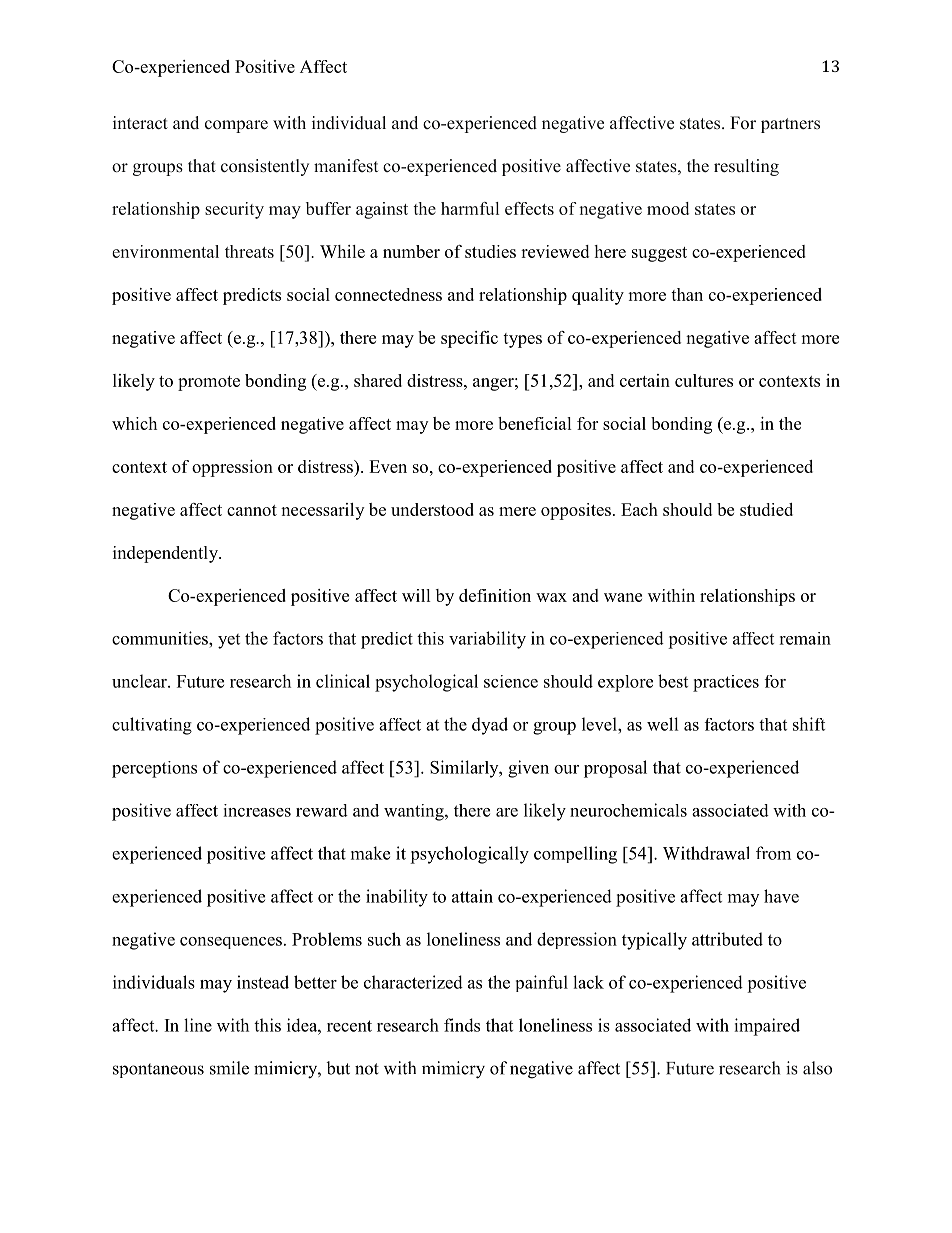  What do you see at coordinates (462, 1025) in the document?
I see `finds` at bounding box center [462, 1025].
